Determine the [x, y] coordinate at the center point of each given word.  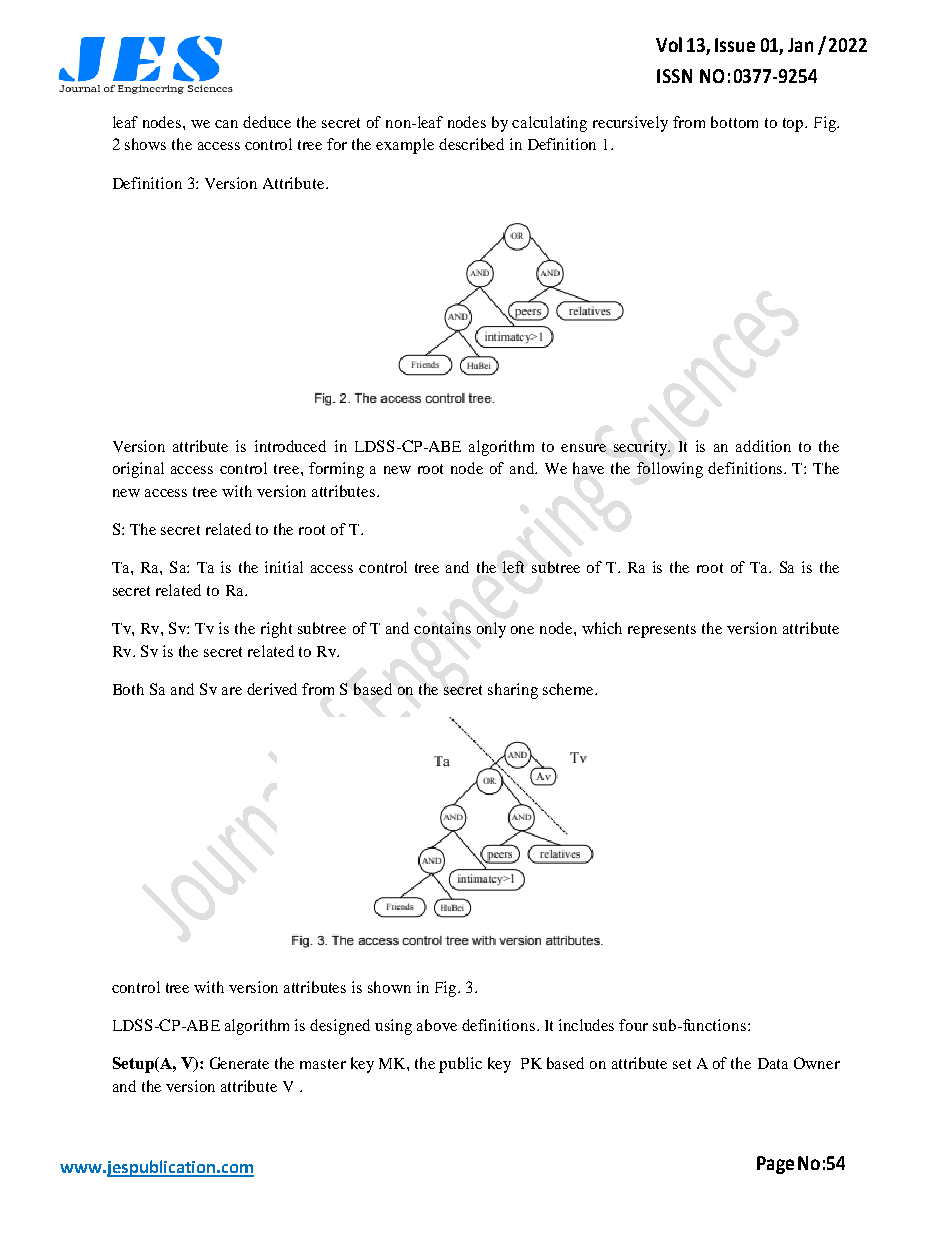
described [471, 144]
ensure [583, 448]
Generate [239, 1063]
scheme [569, 689]
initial [284, 567]
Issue [735, 45]
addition [763, 446]
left [513, 567]
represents [662, 631]
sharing [513, 691]
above [437, 1025]
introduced [290, 446]
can [226, 124]
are [232, 691]
